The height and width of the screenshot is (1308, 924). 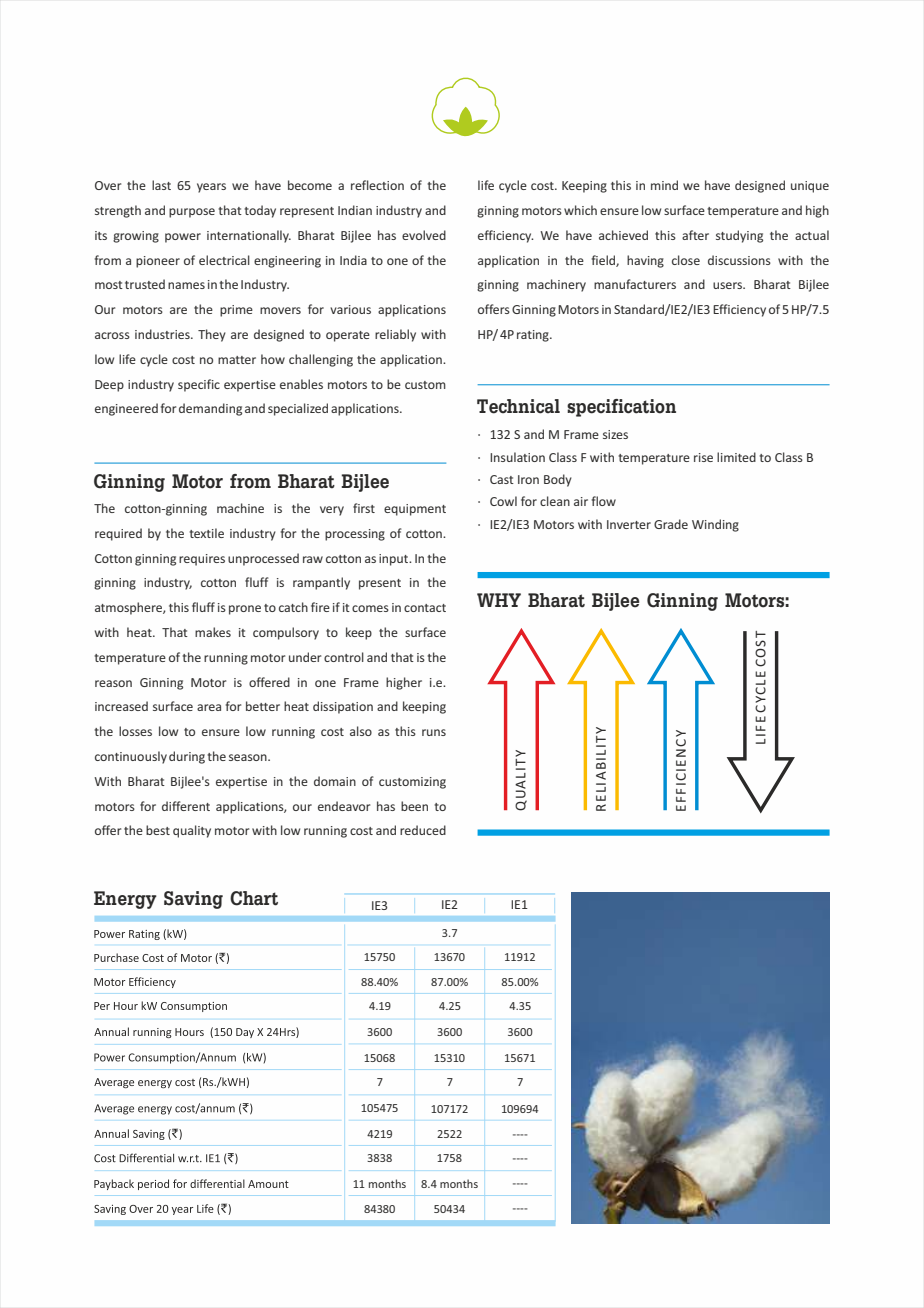 What do you see at coordinates (414, 806) in the screenshot?
I see `been` at bounding box center [414, 806].
